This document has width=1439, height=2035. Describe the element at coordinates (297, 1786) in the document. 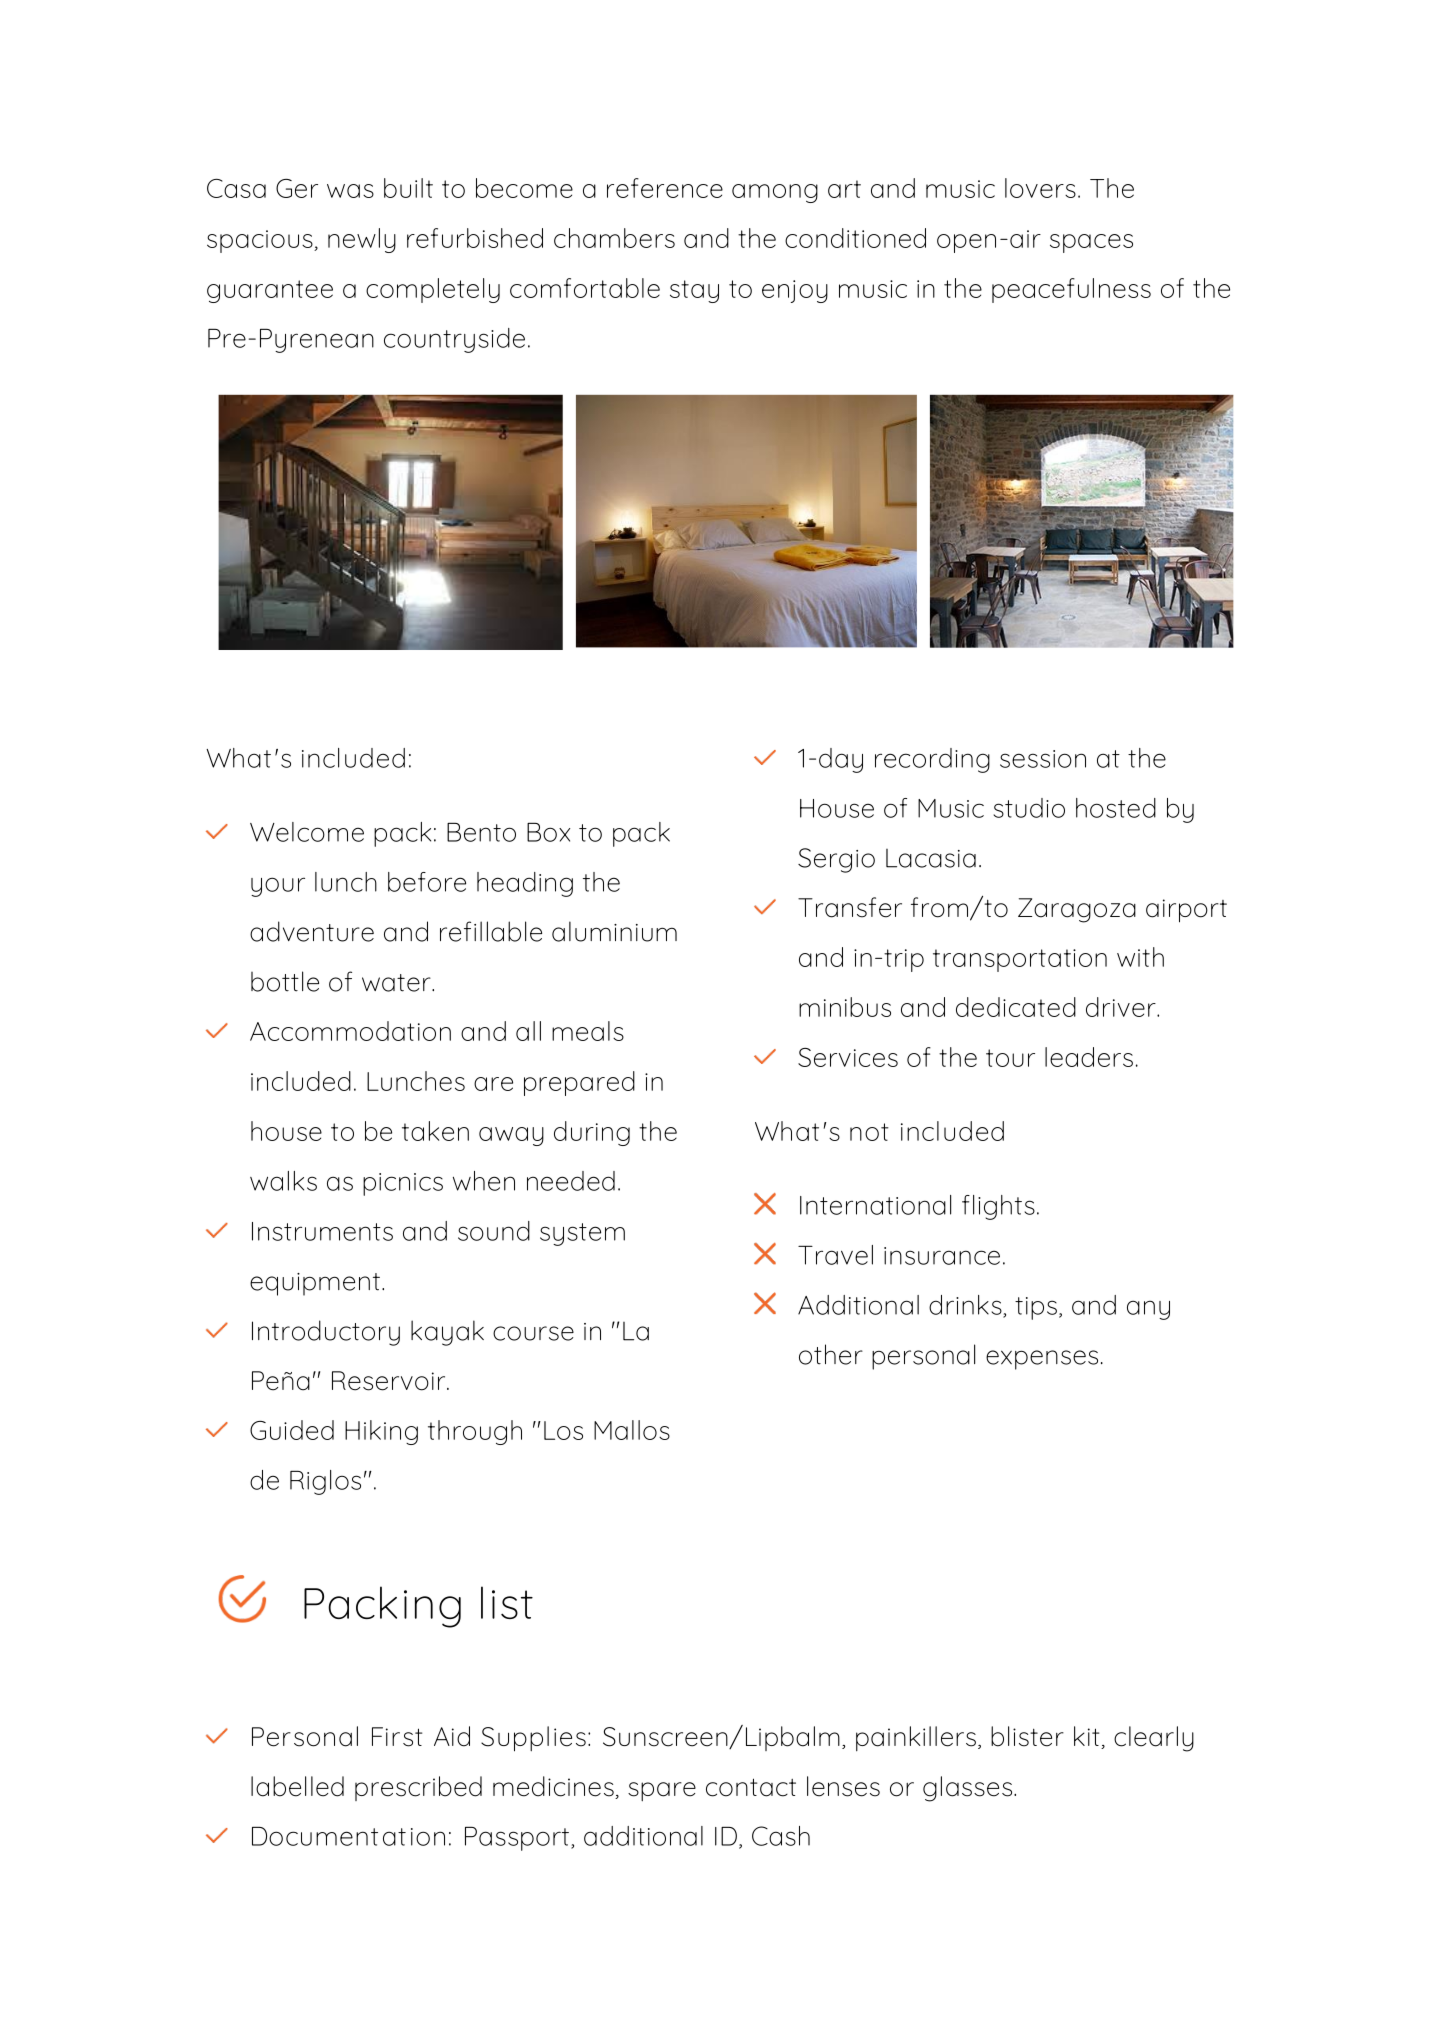

I see `labelled` at that location.
